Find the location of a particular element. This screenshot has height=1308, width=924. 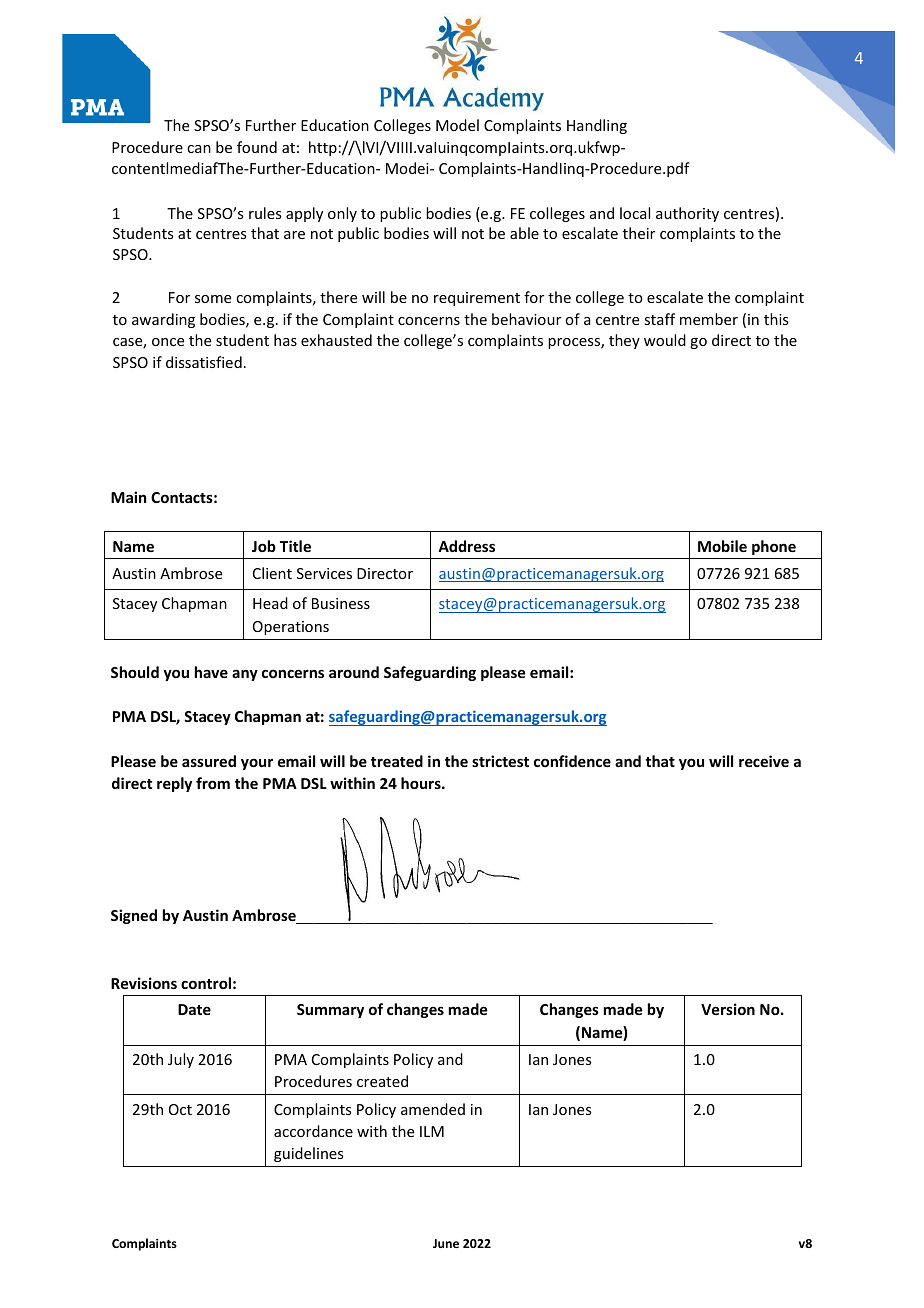

June is located at coordinates (446, 1243).
